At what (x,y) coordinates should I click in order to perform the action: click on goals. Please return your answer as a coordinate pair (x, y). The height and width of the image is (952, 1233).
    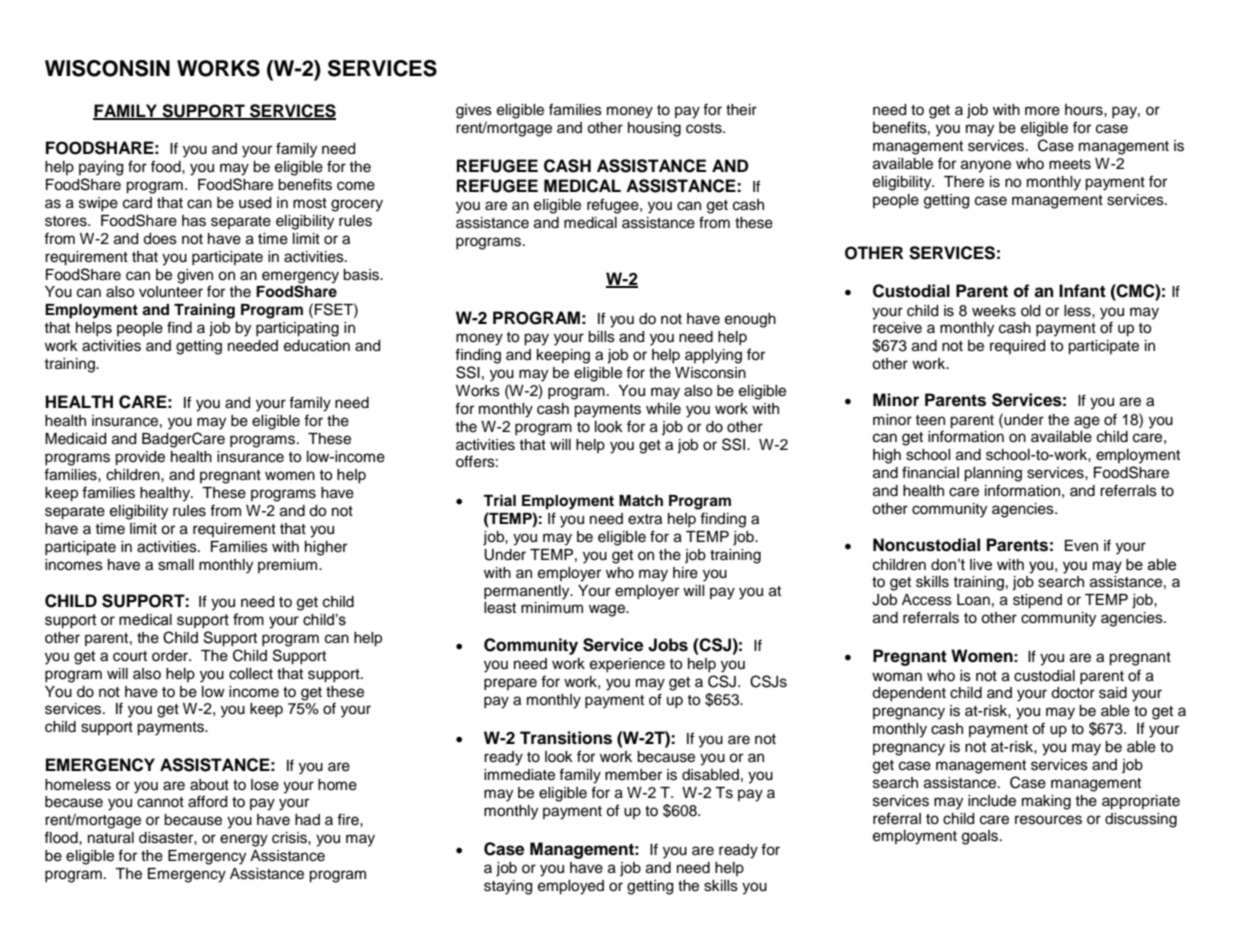
    Looking at the image, I should click on (981, 837).
